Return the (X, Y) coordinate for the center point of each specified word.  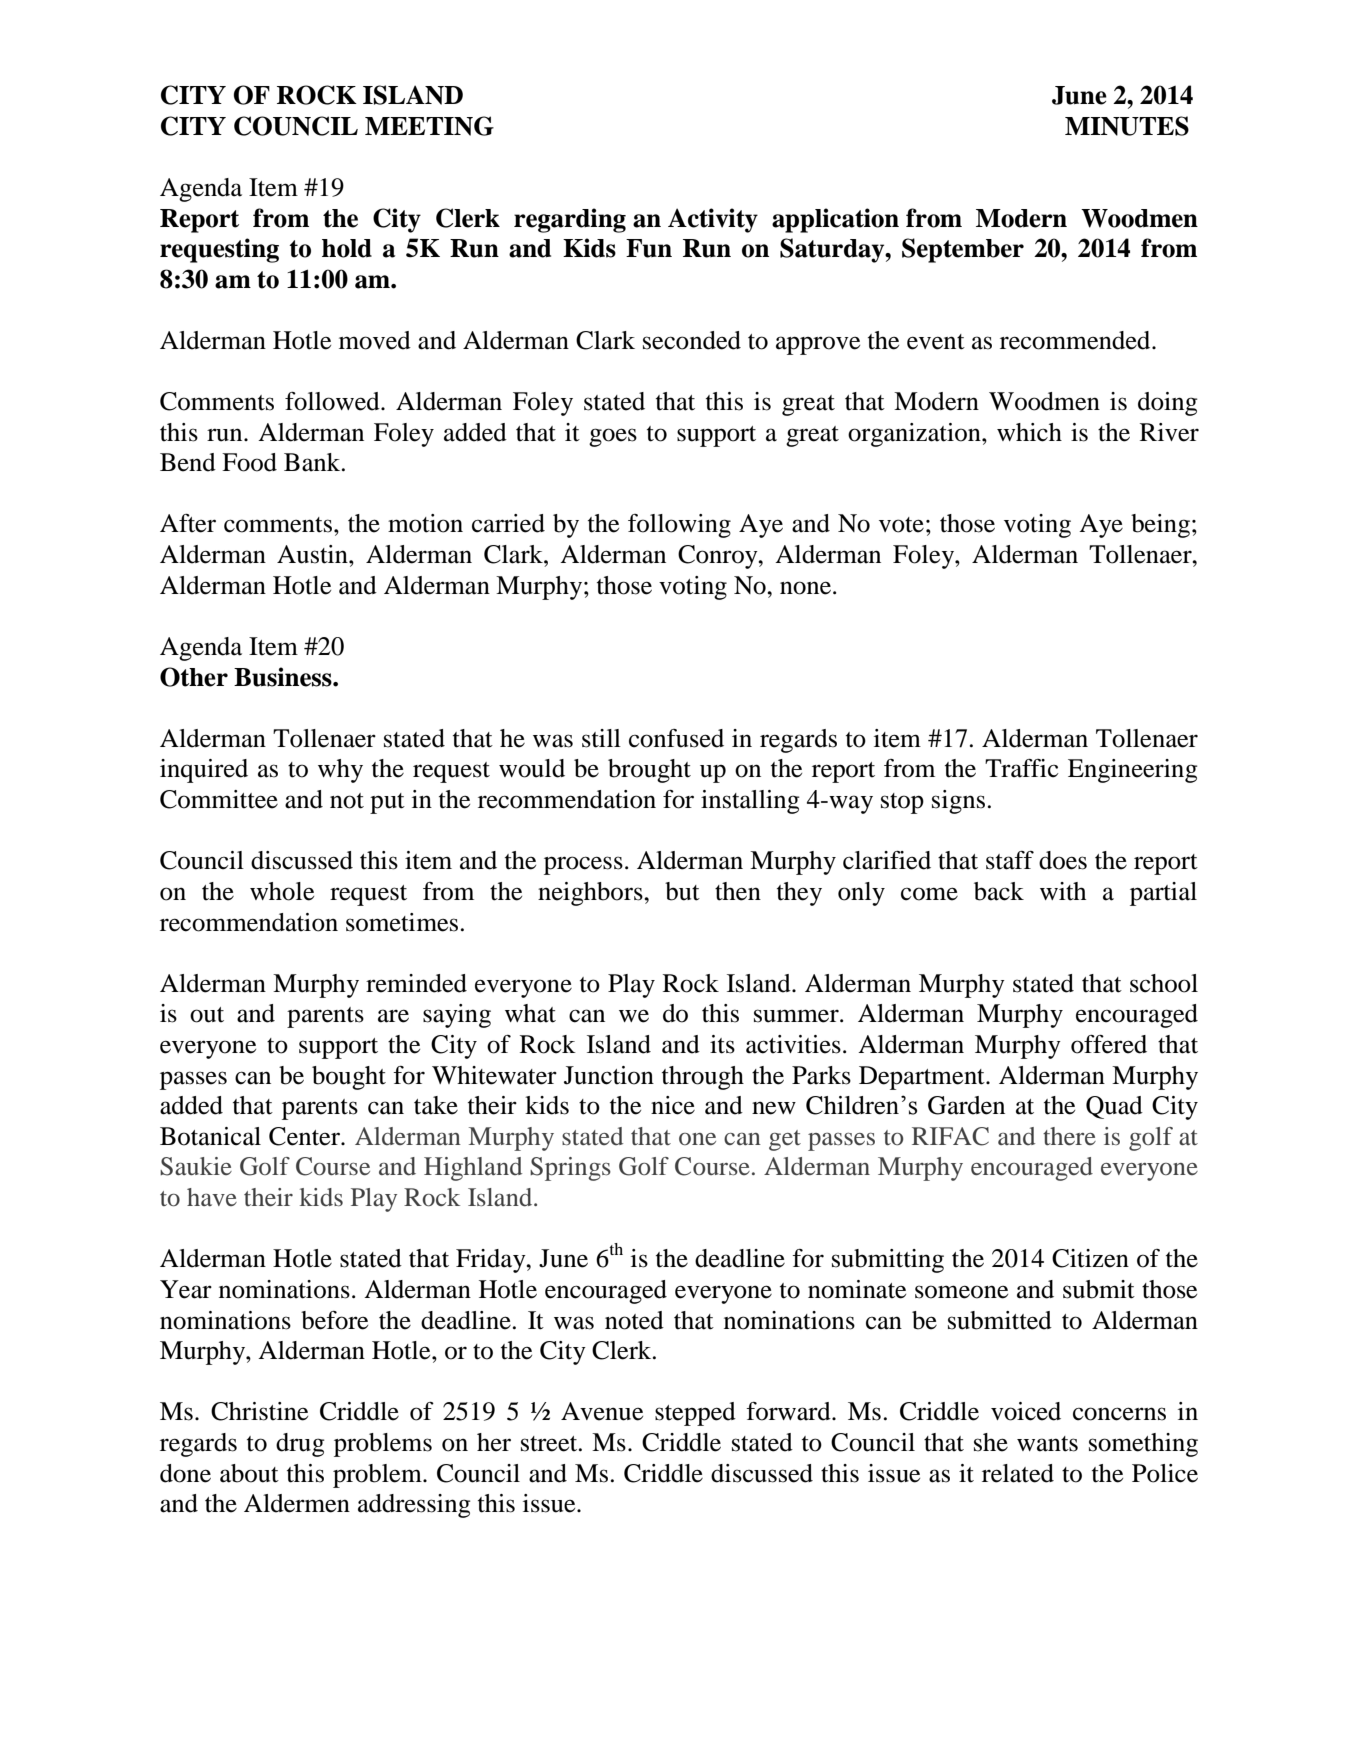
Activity (713, 220)
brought (649, 771)
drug (300, 1445)
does (1063, 860)
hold (347, 248)
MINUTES (1127, 126)
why (340, 771)
